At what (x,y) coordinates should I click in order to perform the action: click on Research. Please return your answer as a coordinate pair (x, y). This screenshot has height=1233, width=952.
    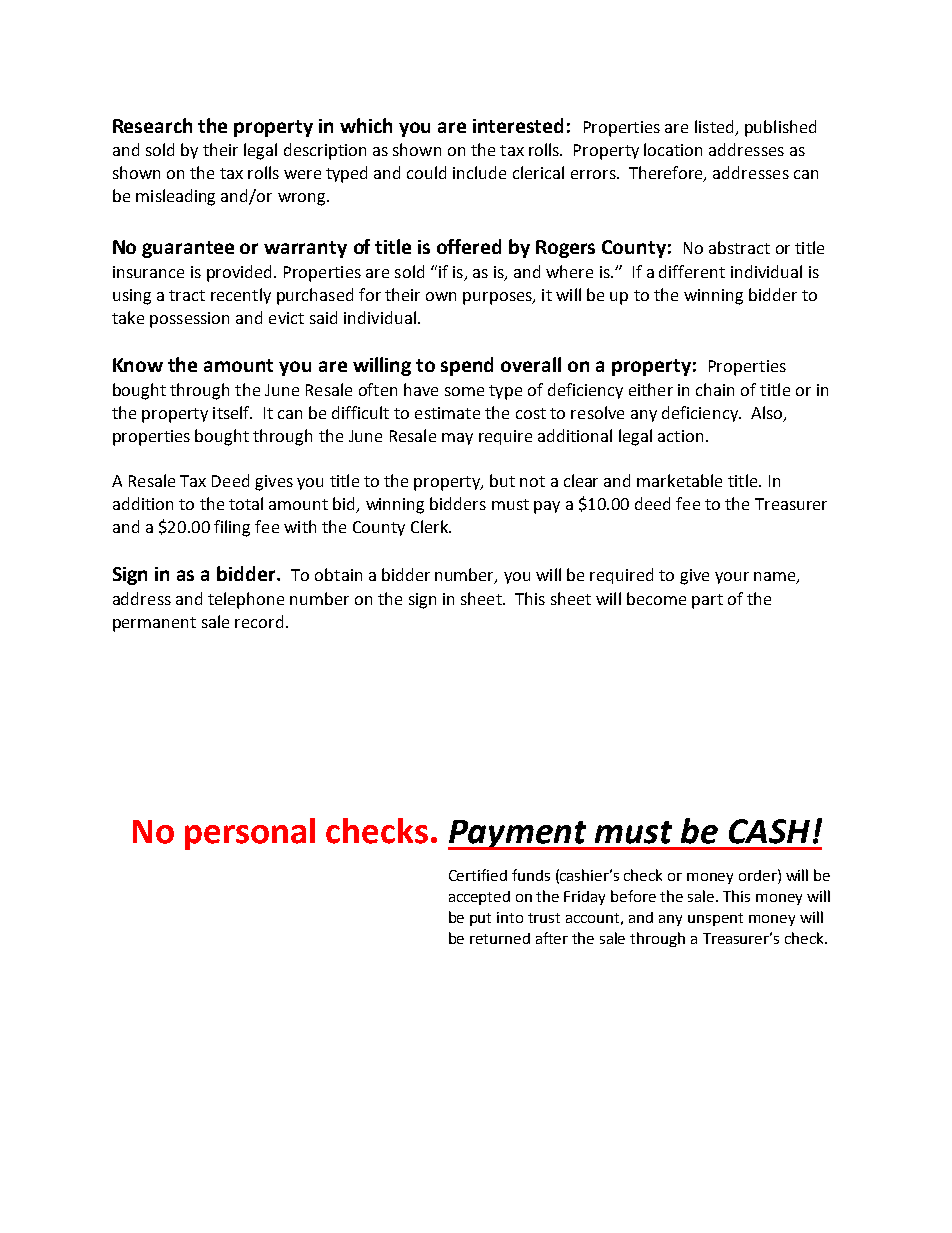
    Looking at the image, I should click on (152, 125).
